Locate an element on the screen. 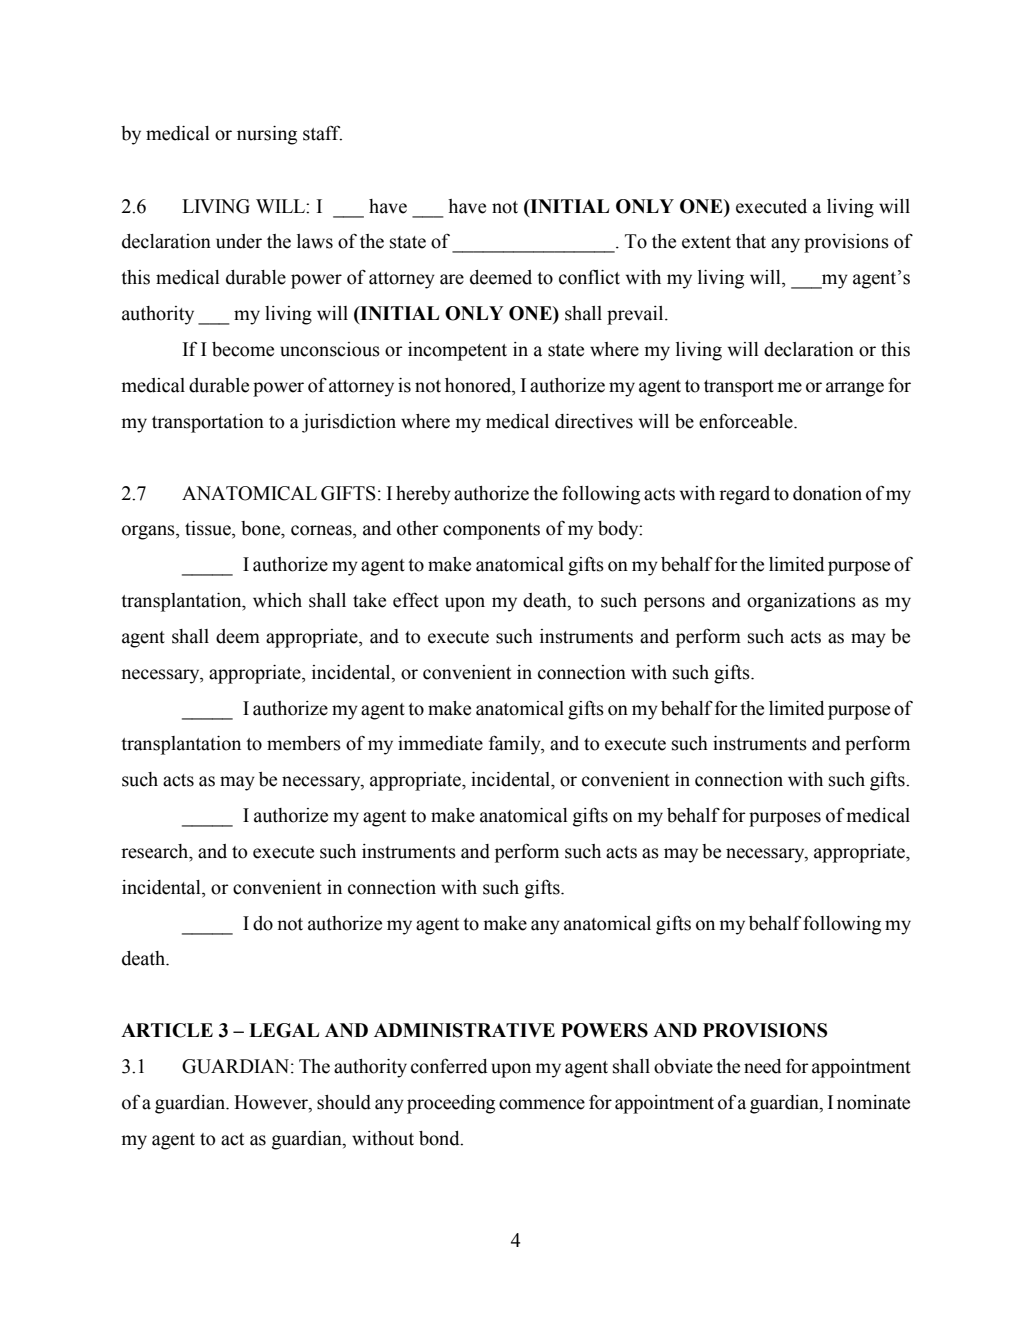  that is located at coordinates (751, 241).
